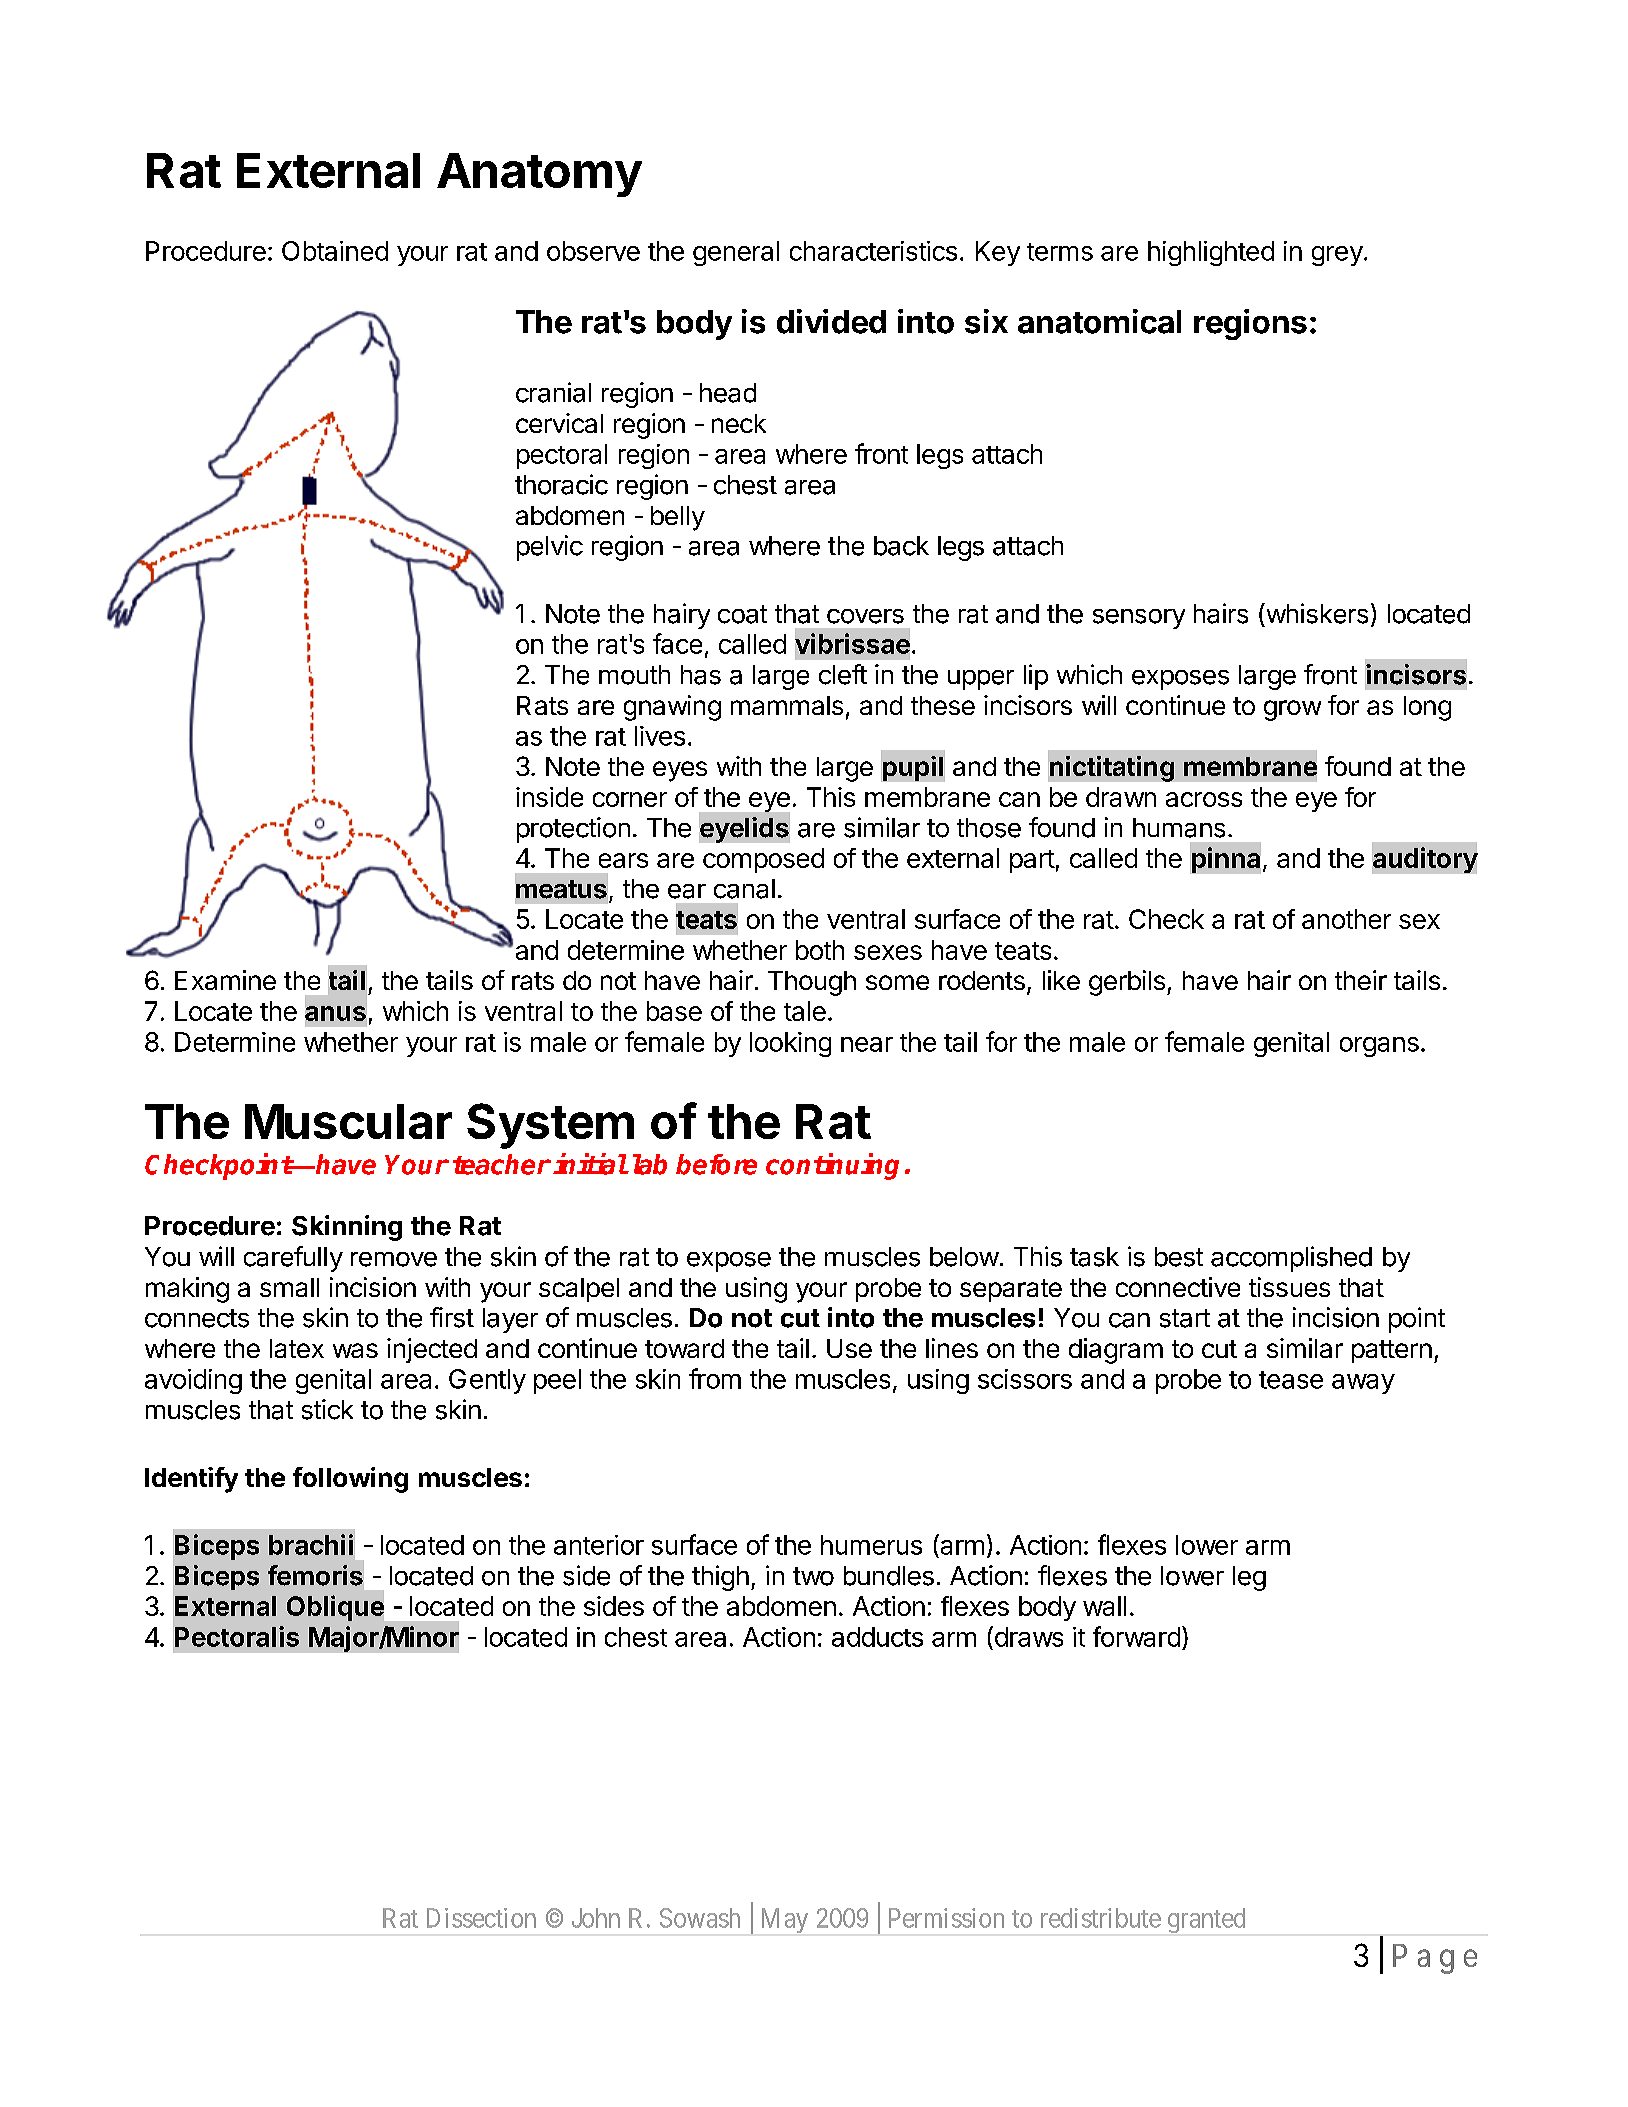 The height and width of the screenshot is (2107, 1628). I want to click on granted, so click(1206, 1920).
